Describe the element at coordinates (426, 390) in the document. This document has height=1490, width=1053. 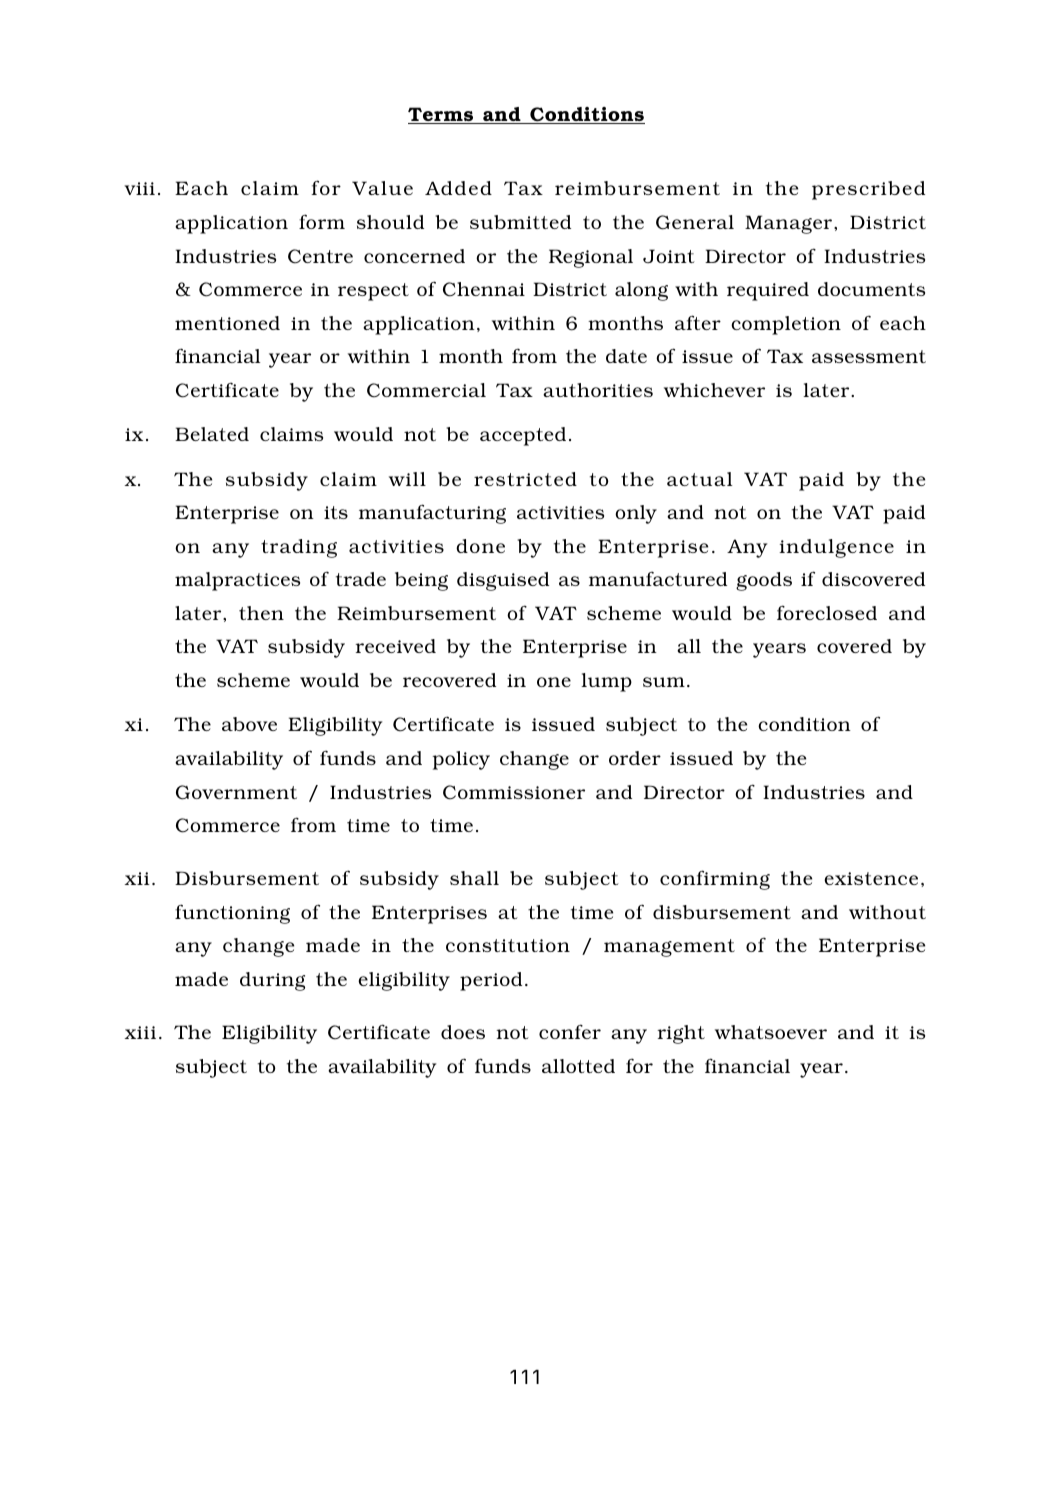
I see `Commercial` at that location.
